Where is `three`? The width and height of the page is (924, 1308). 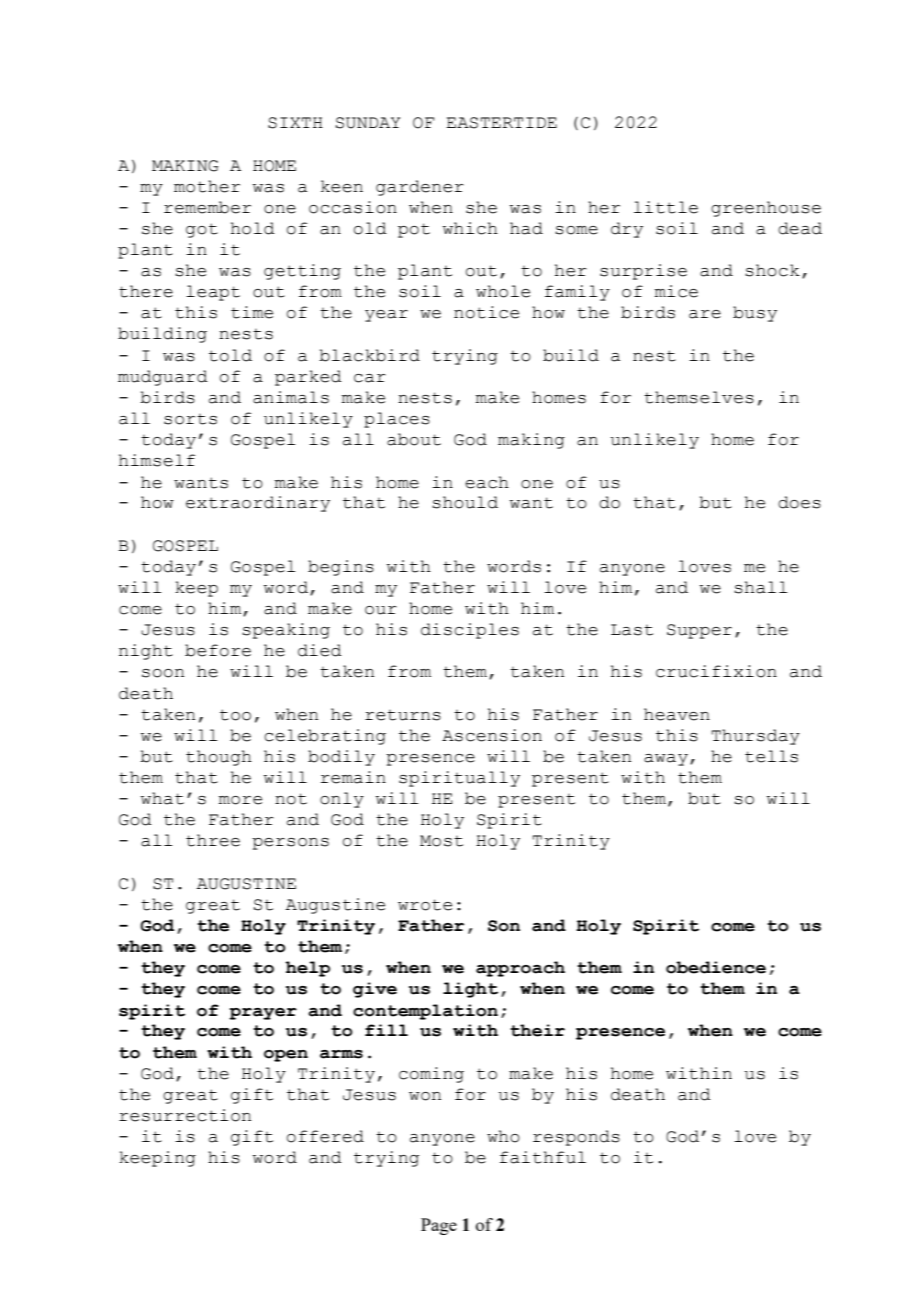
three is located at coordinates (213, 840).
